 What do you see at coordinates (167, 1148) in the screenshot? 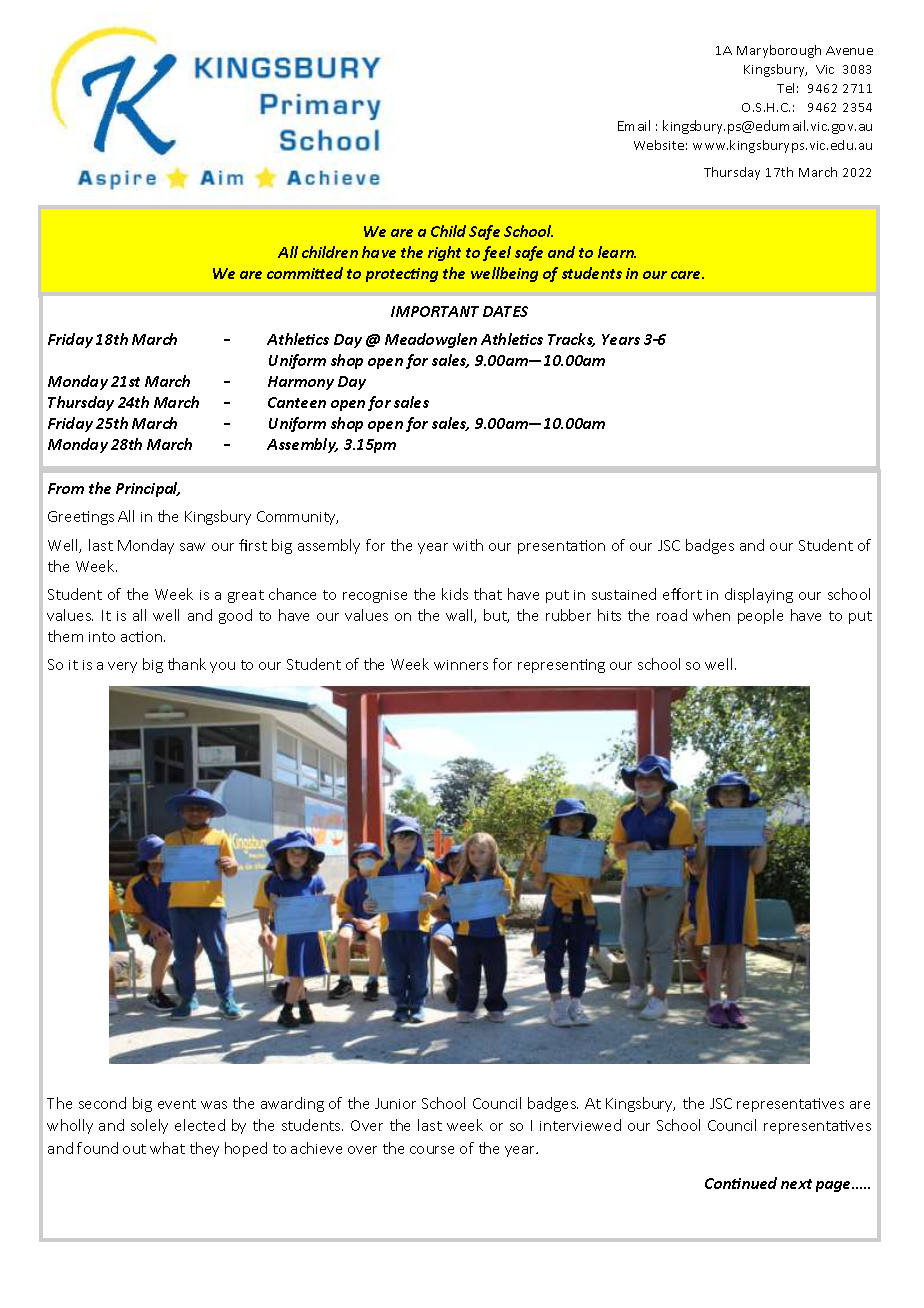
I see `what` at bounding box center [167, 1148].
